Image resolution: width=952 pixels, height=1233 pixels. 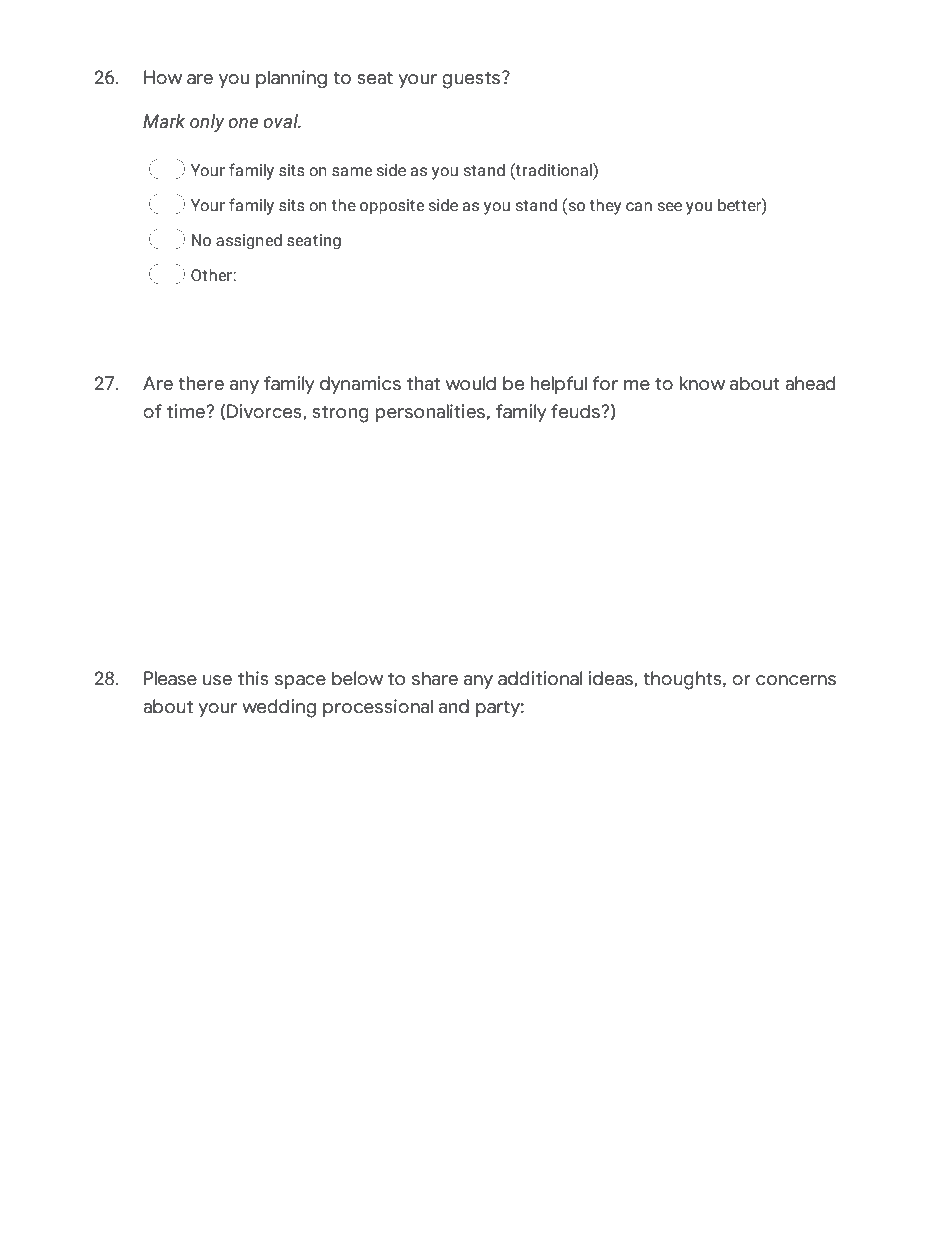 What do you see at coordinates (810, 383) in the page?
I see `ahead` at bounding box center [810, 383].
